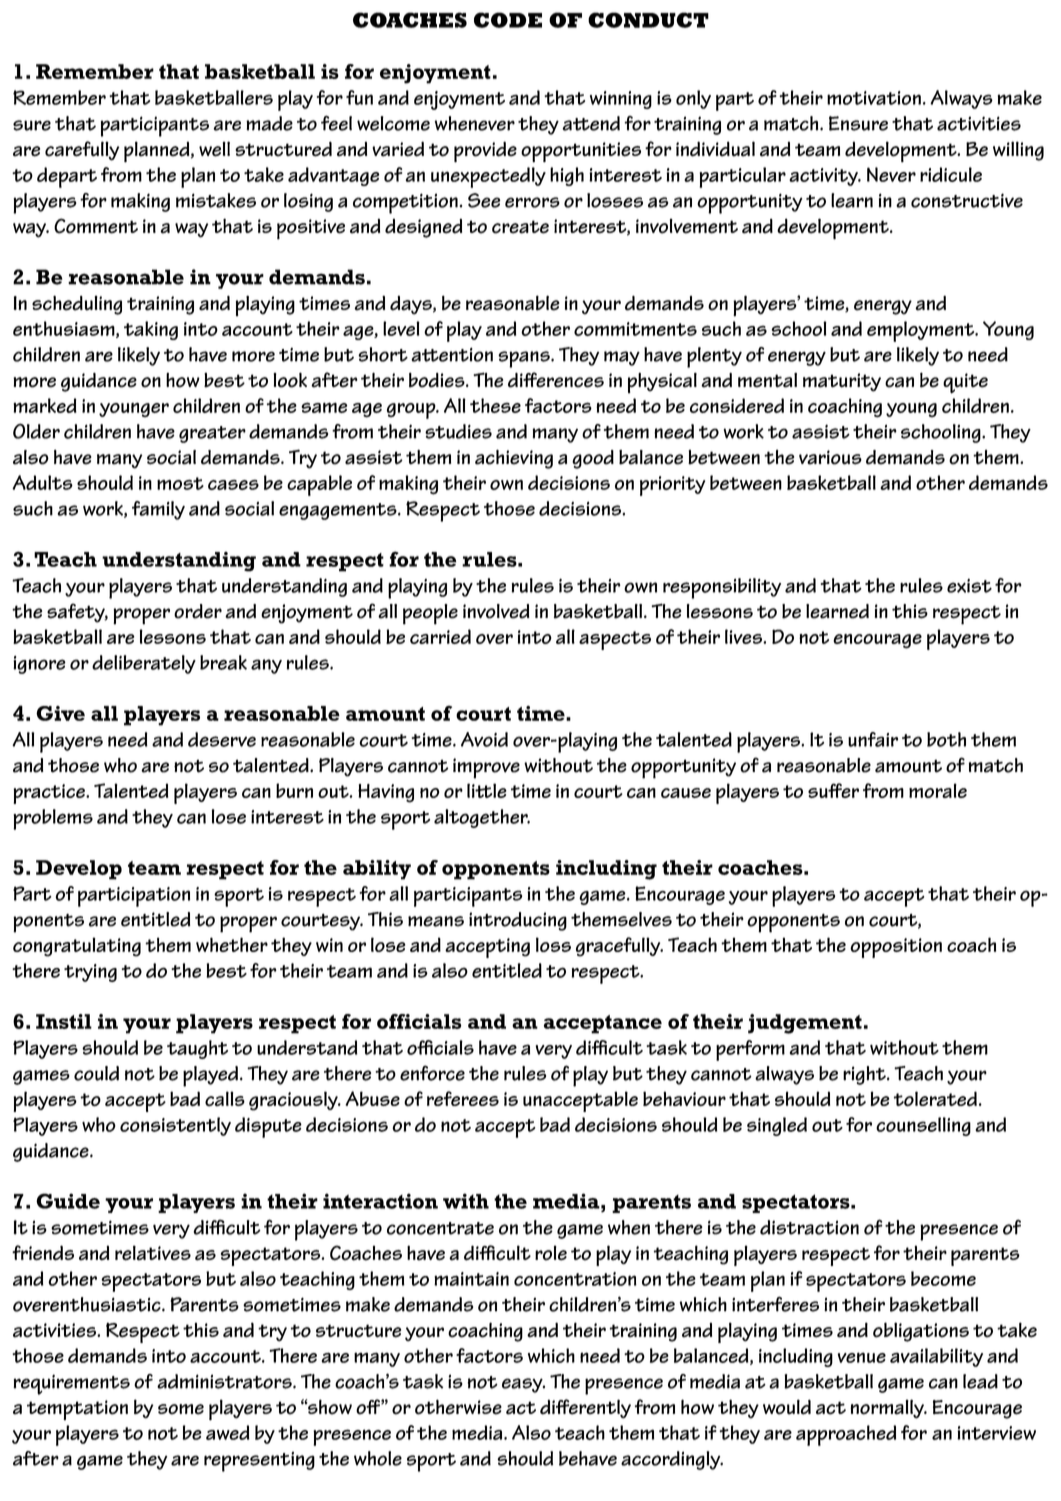 This screenshot has width=1061, height=1501. What do you see at coordinates (96, 1073) in the screenshot?
I see `could` at bounding box center [96, 1073].
